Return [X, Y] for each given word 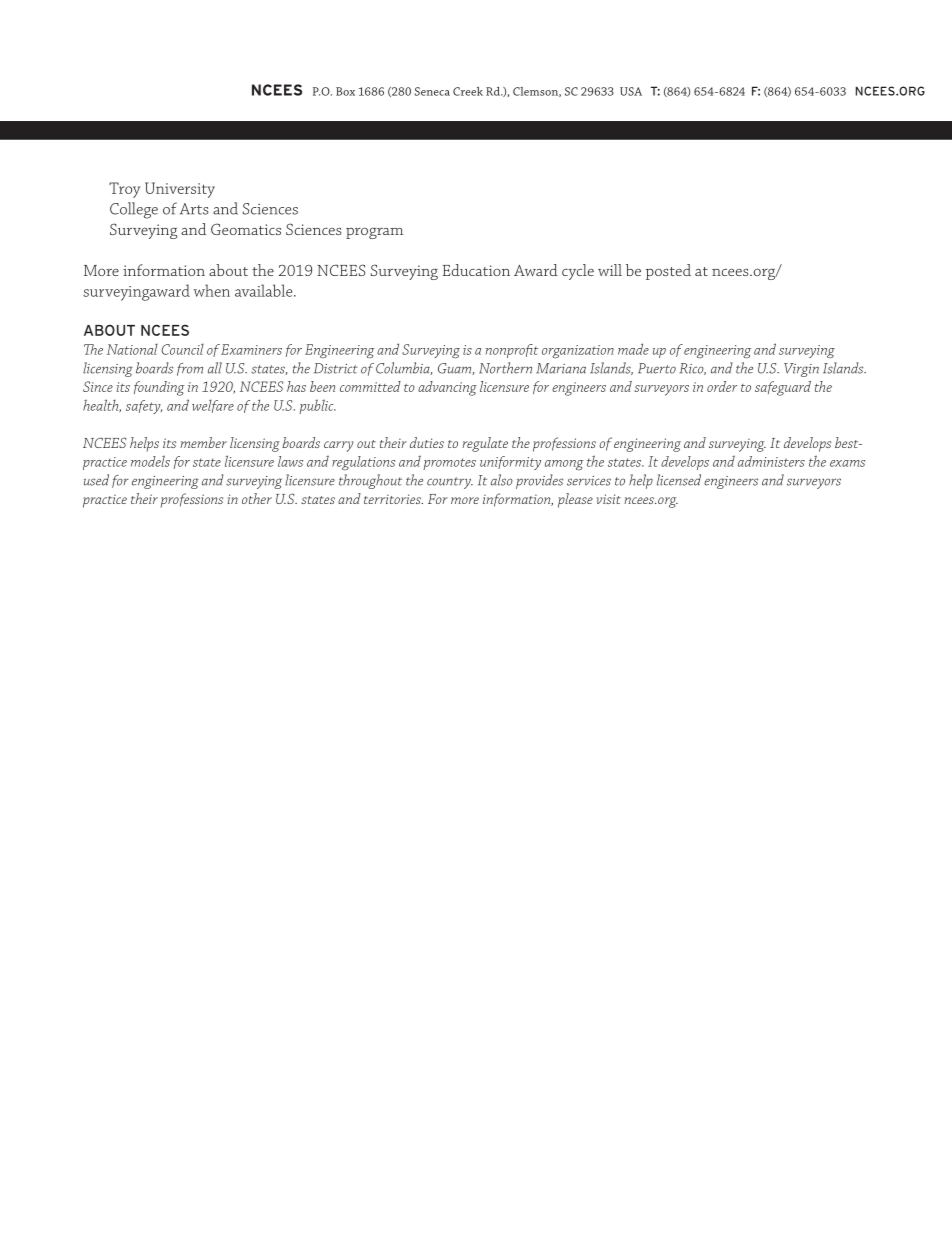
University [180, 190]
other [257, 498]
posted [668, 272]
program [374, 233]
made [633, 349]
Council [182, 349]
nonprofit [512, 351]
